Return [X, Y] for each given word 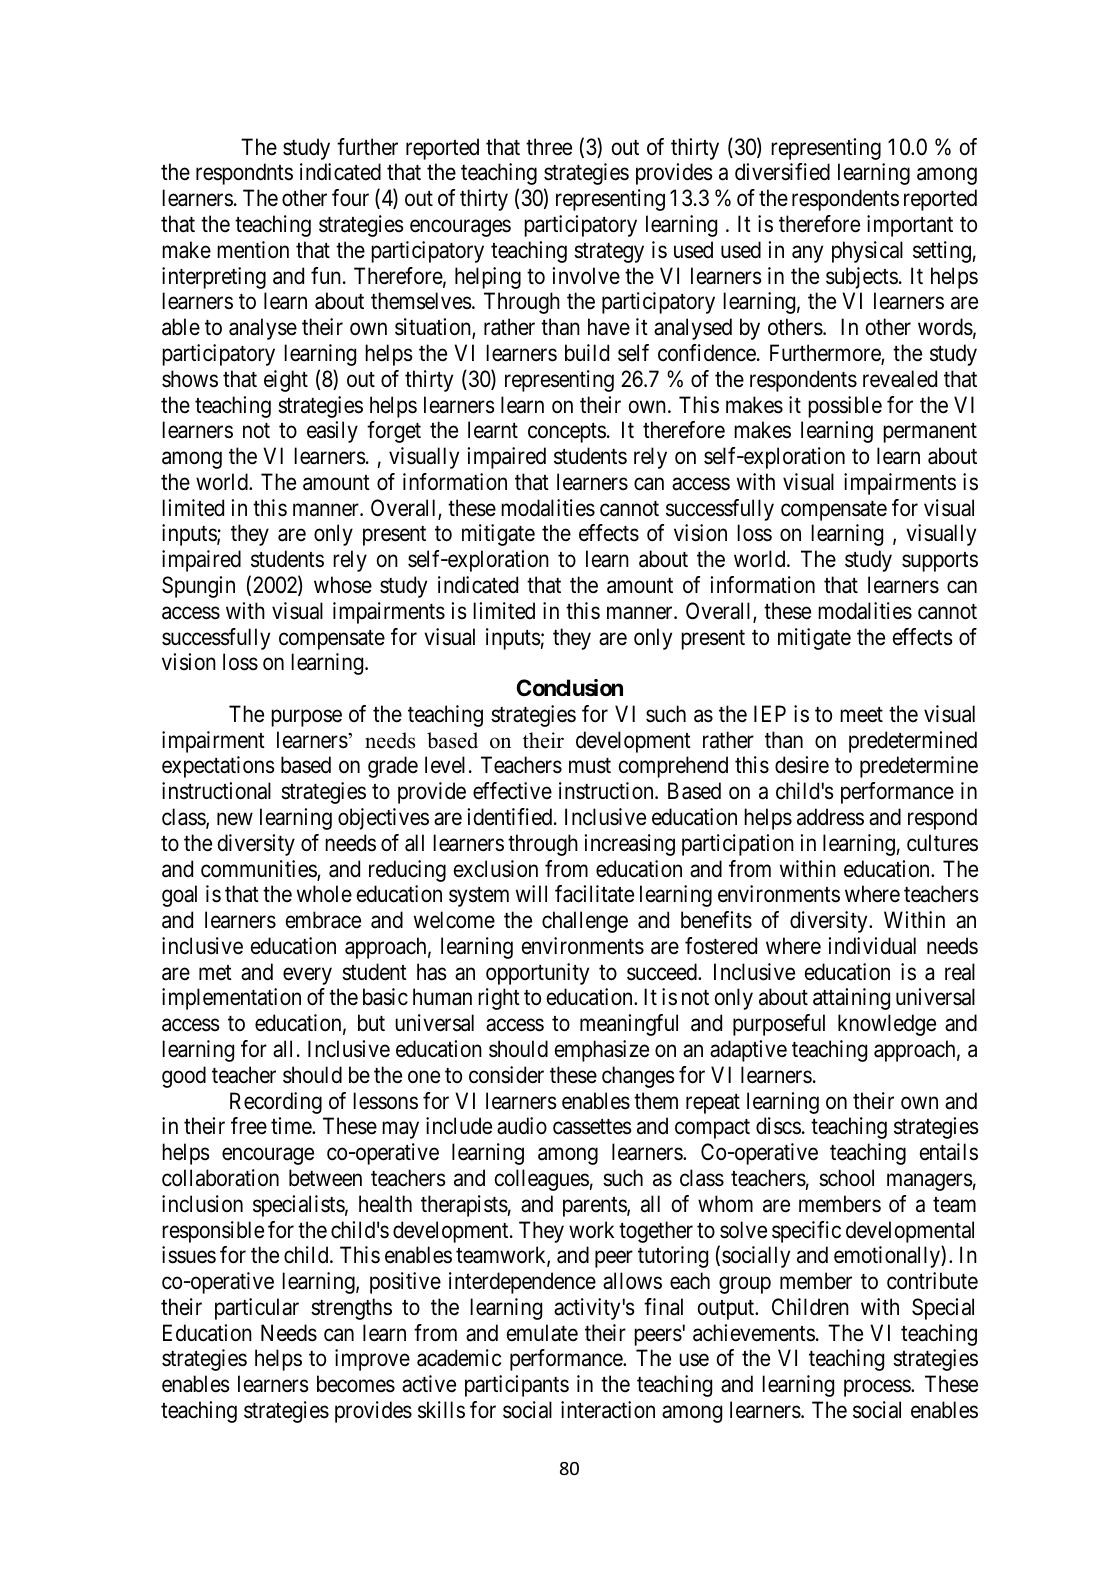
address [830, 817]
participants [517, 1386]
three [549, 147]
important [910, 226]
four [350, 198]
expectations [218, 767]
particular [257, 1309]
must [590, 766]
